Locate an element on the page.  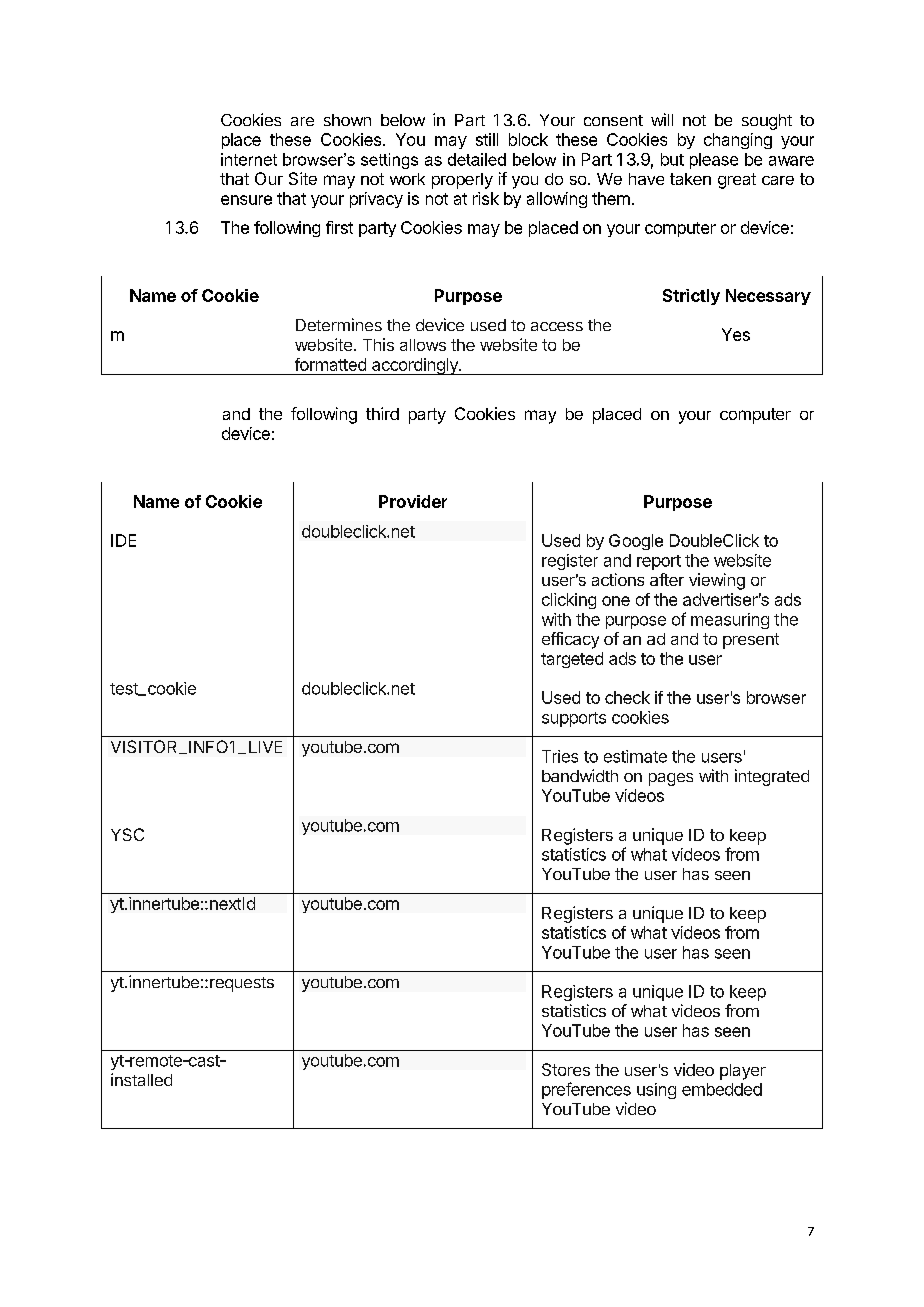
third is located at coordinates (382, 413).
